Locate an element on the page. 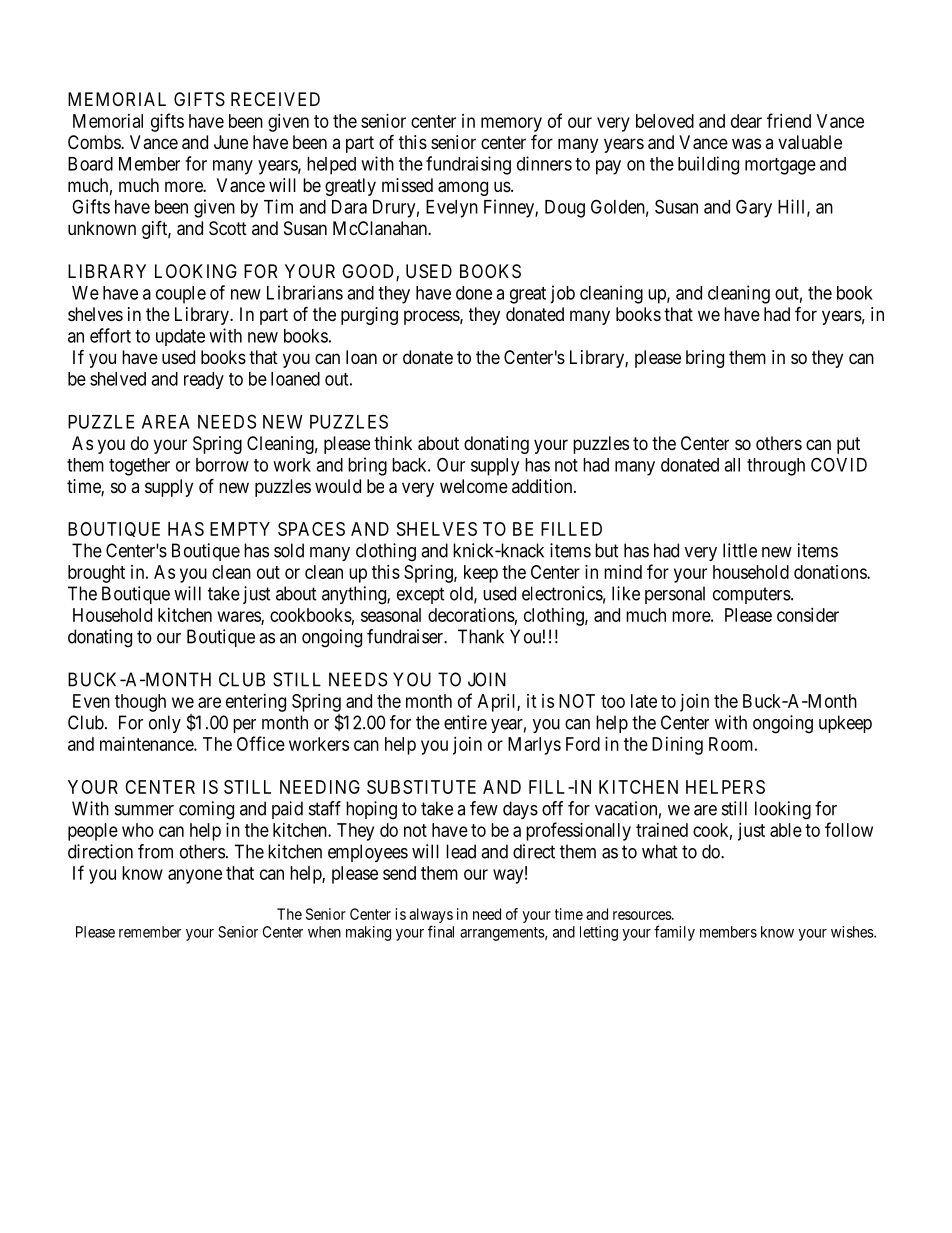 The width and height of the page is (952, 1233). anyone is located at coordinates (195, 876).
